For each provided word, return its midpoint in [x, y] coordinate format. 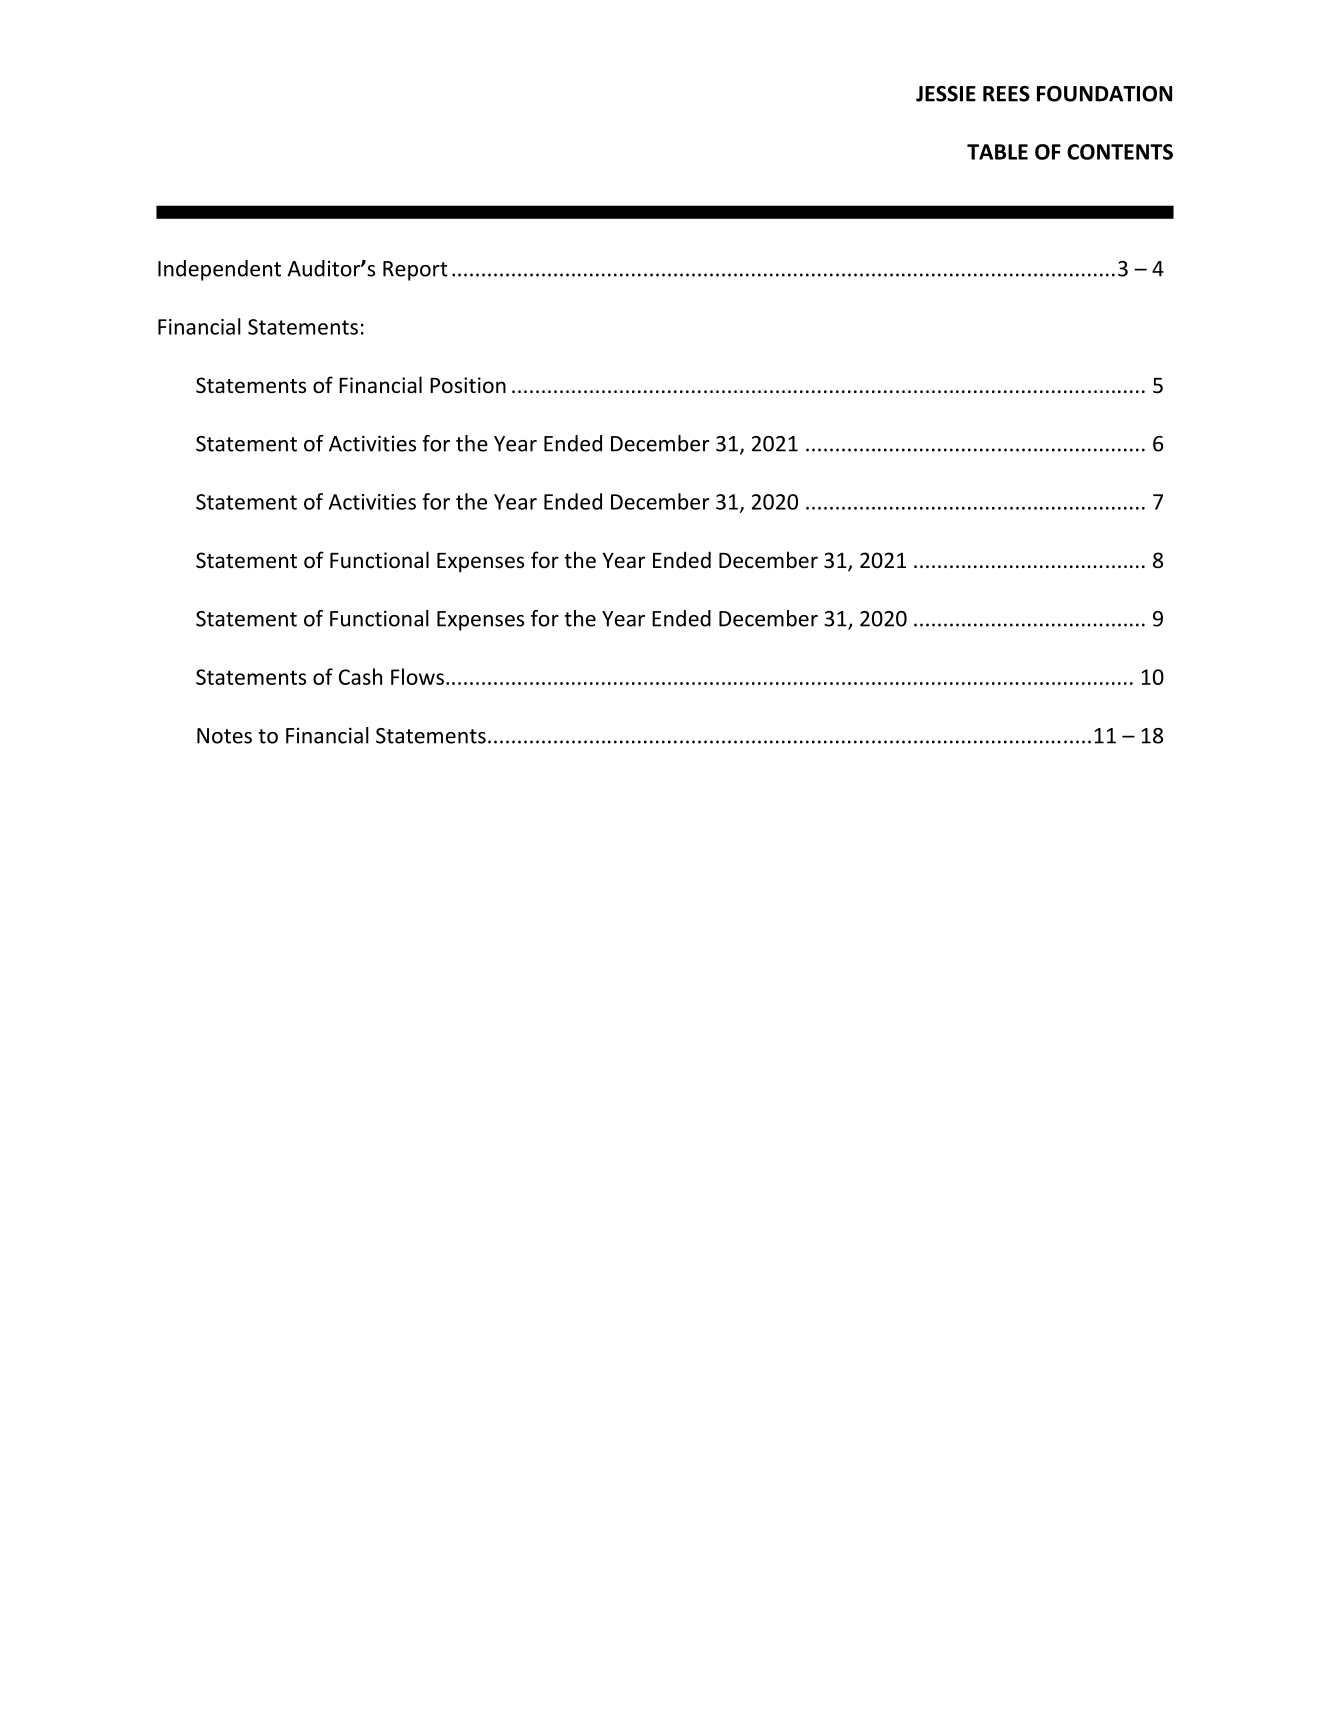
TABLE [997, 152]
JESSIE [946, 94]
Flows [417, 676]
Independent [219, 270]
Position [468, 385]
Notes [224, 736]
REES [1006, 94]
